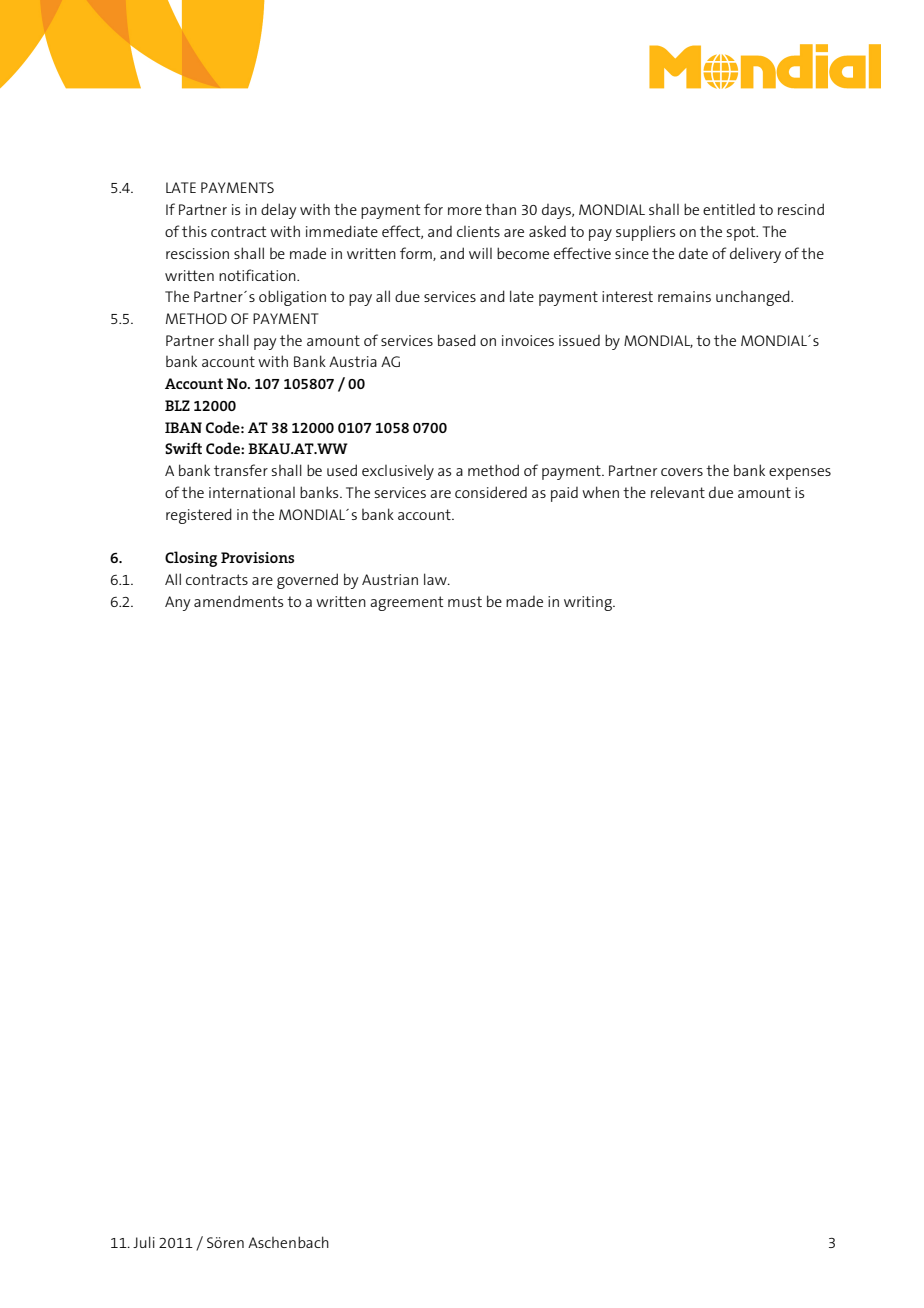 The image size is (924, 1308). What do you see at coordinates (465, 601) in the screenshot?
I see `must` at bounding box center [465, 601].
